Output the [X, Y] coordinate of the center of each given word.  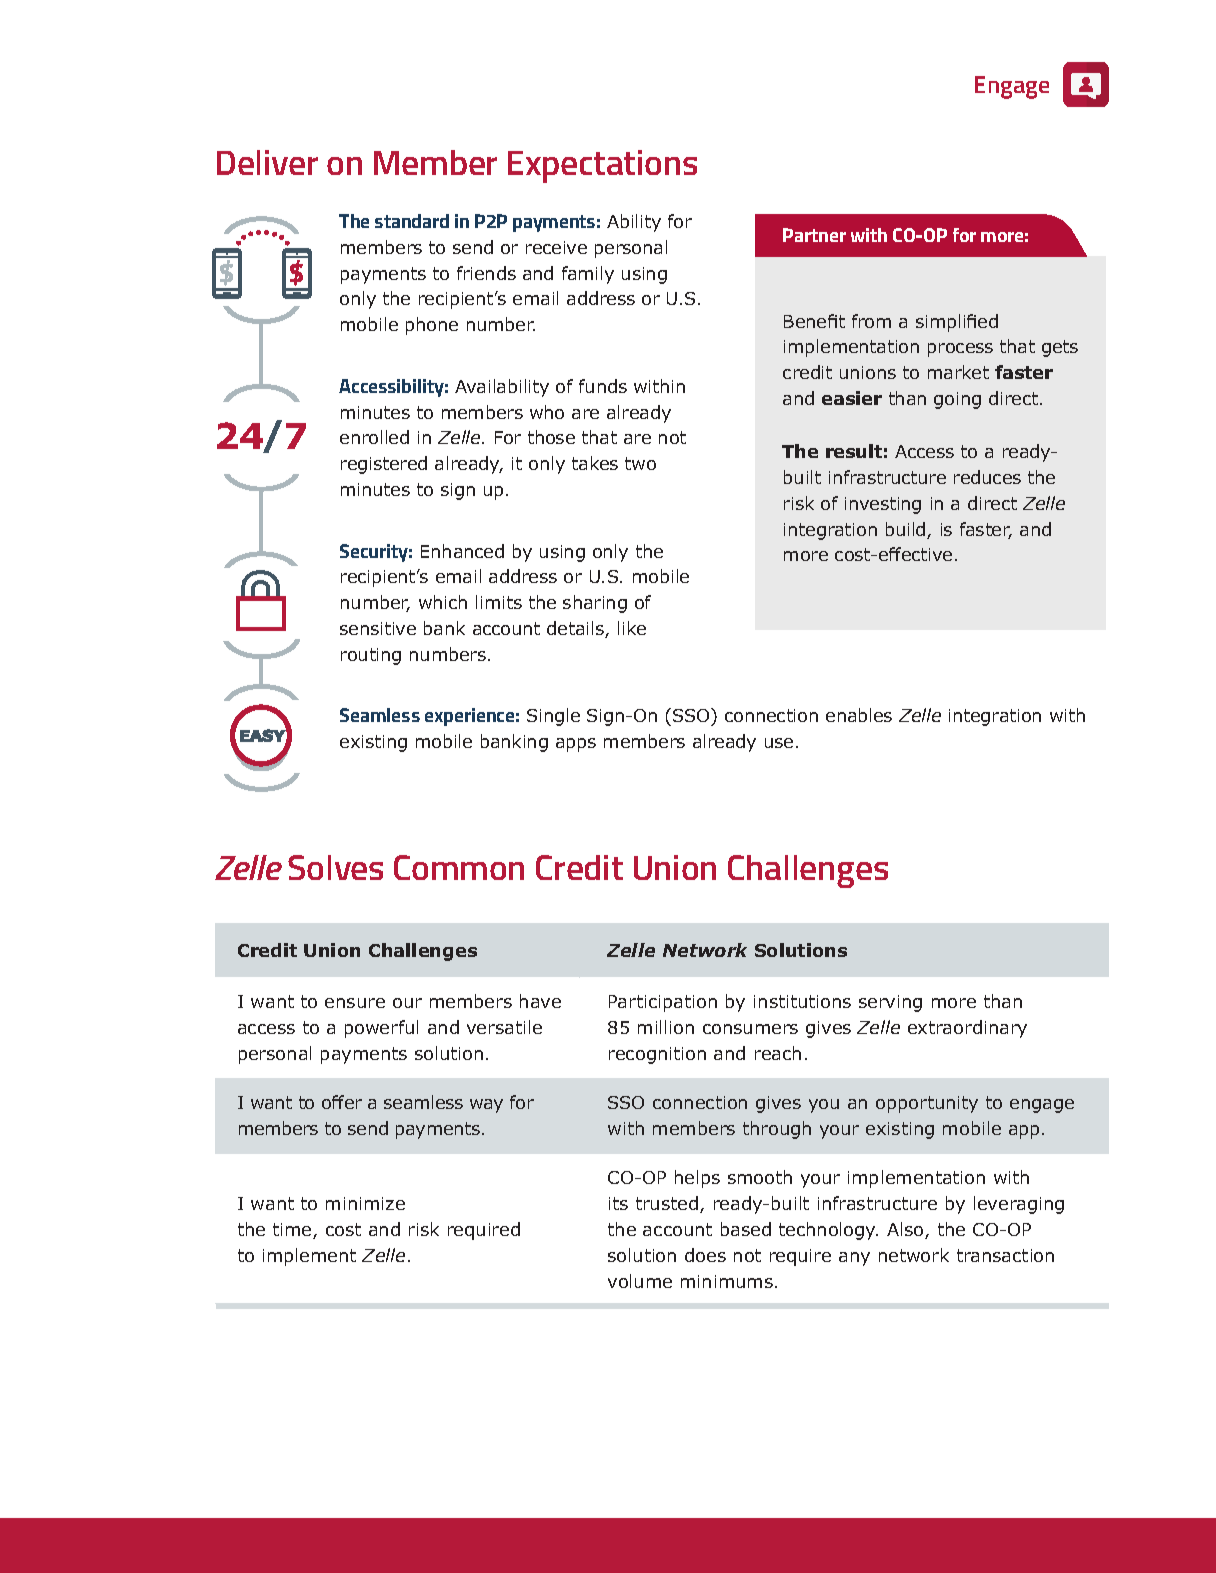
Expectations [602, 166]
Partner [814, 235]
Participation [663, 1003]
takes [595, 463]
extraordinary [967, 1029]
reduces [987, 477]
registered [384, 465]
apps [576, 745]
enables [859, 715]
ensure [355, 1003]
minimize [365, 1203]
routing [371, 656]
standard [412, 221]
